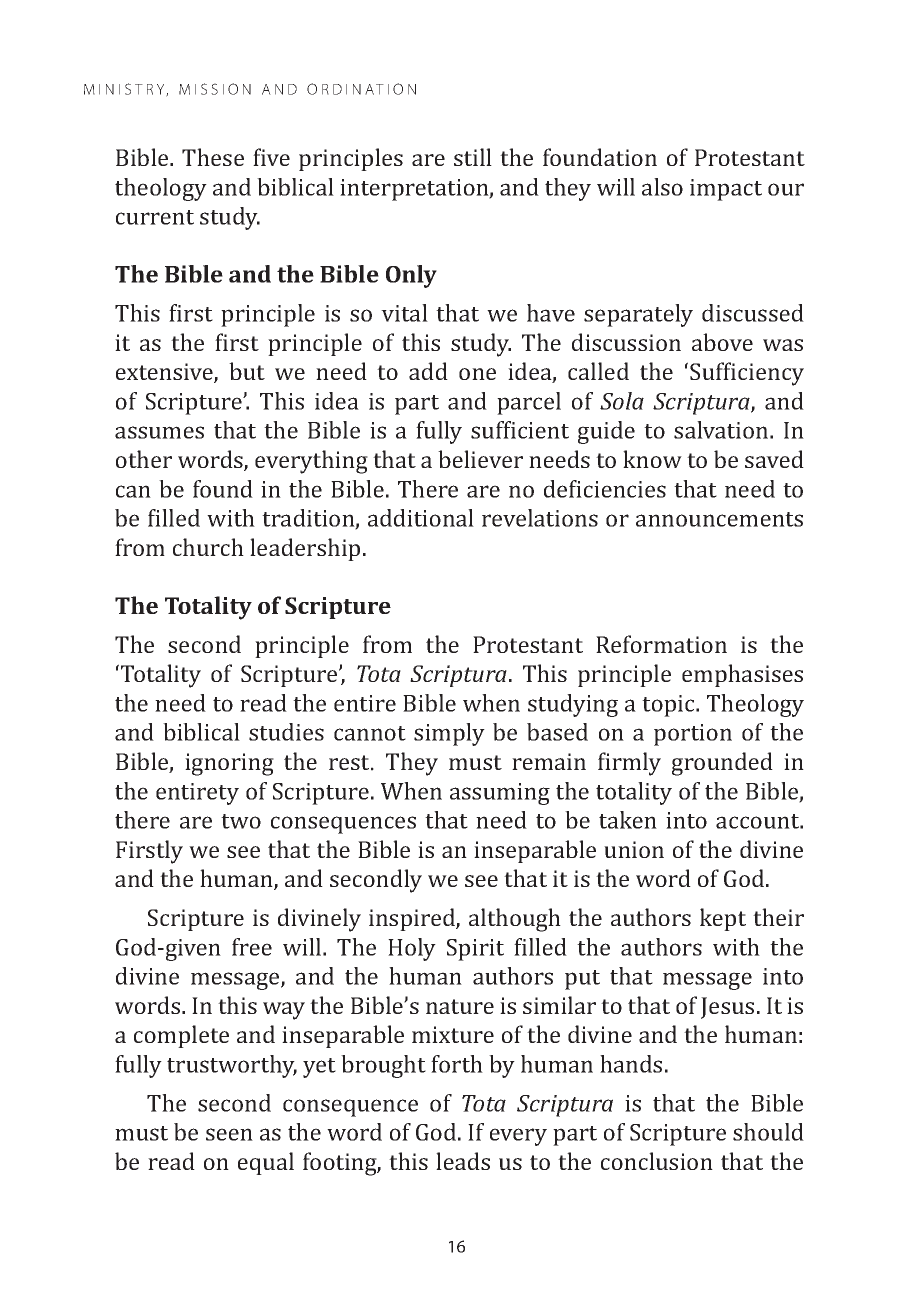  What do you see at coordinates (515, 920) in the screenshot?
I see `although` at bounding box center [515, 920].
